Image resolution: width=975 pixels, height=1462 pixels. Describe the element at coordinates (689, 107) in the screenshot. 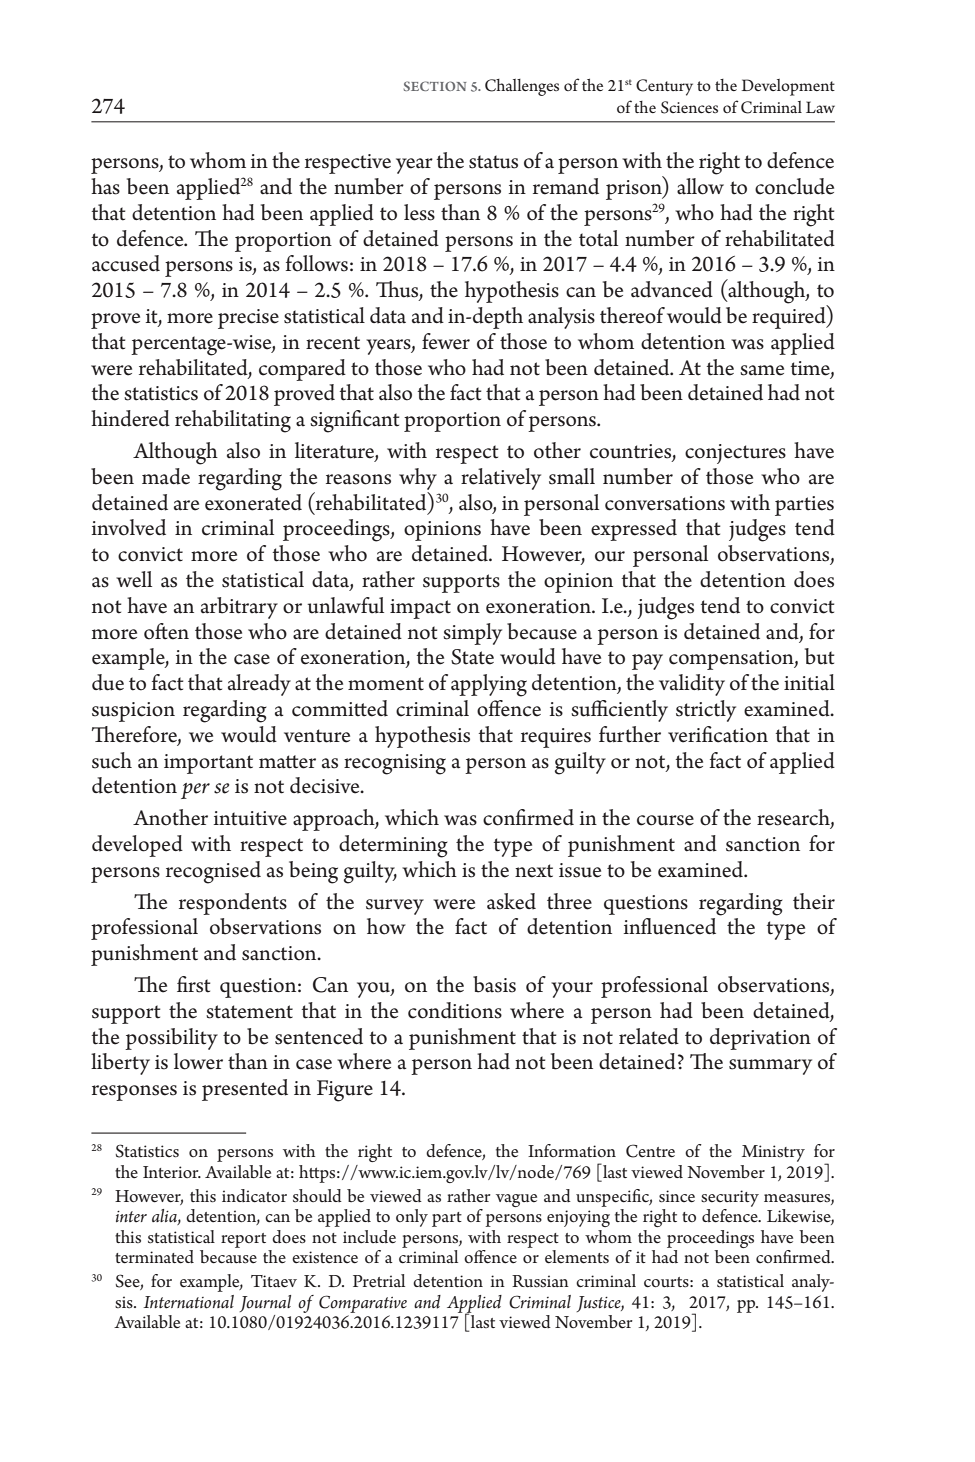

I see `Sciences` at that location.
